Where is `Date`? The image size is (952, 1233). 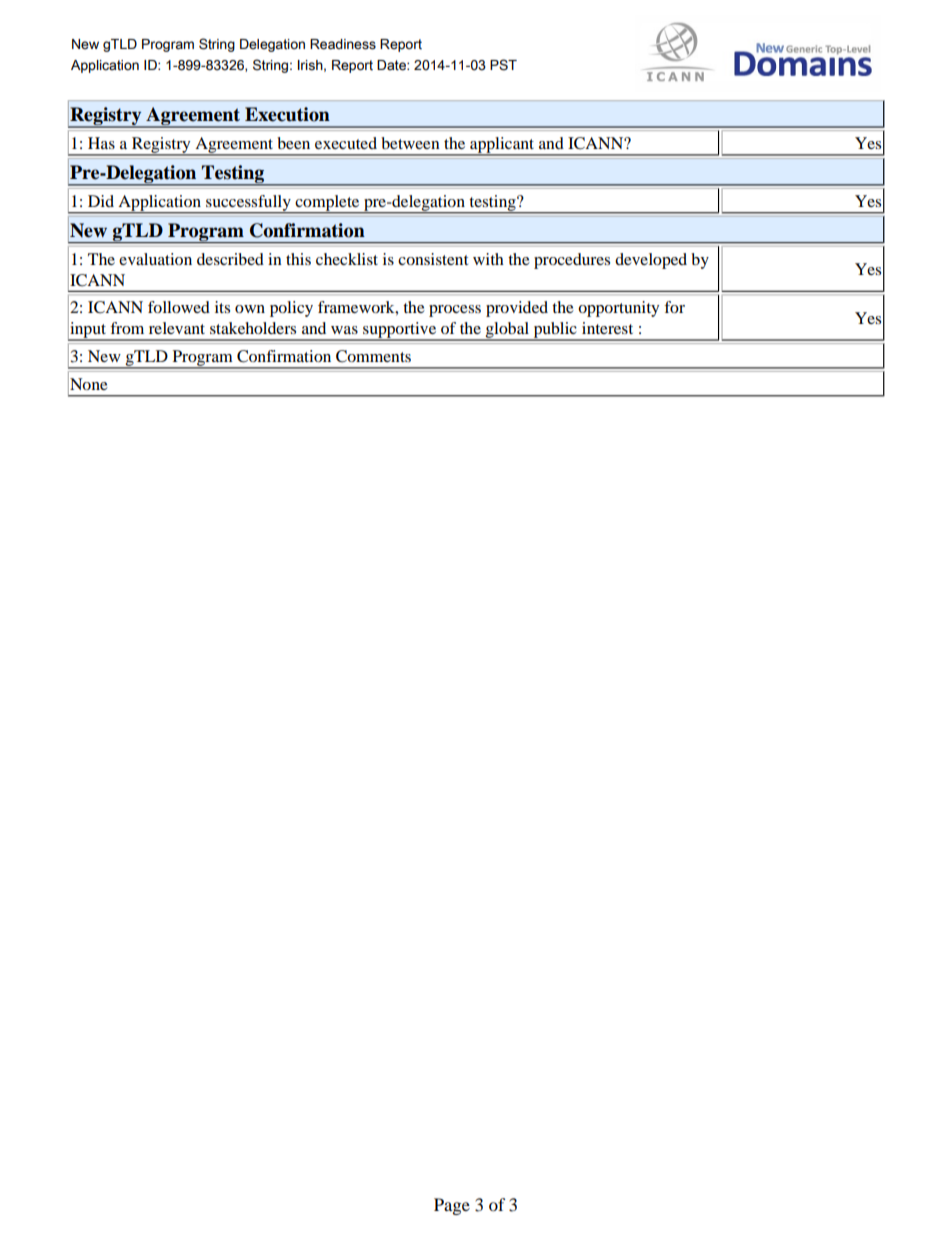 Date is located at coordinates (392, 65).
